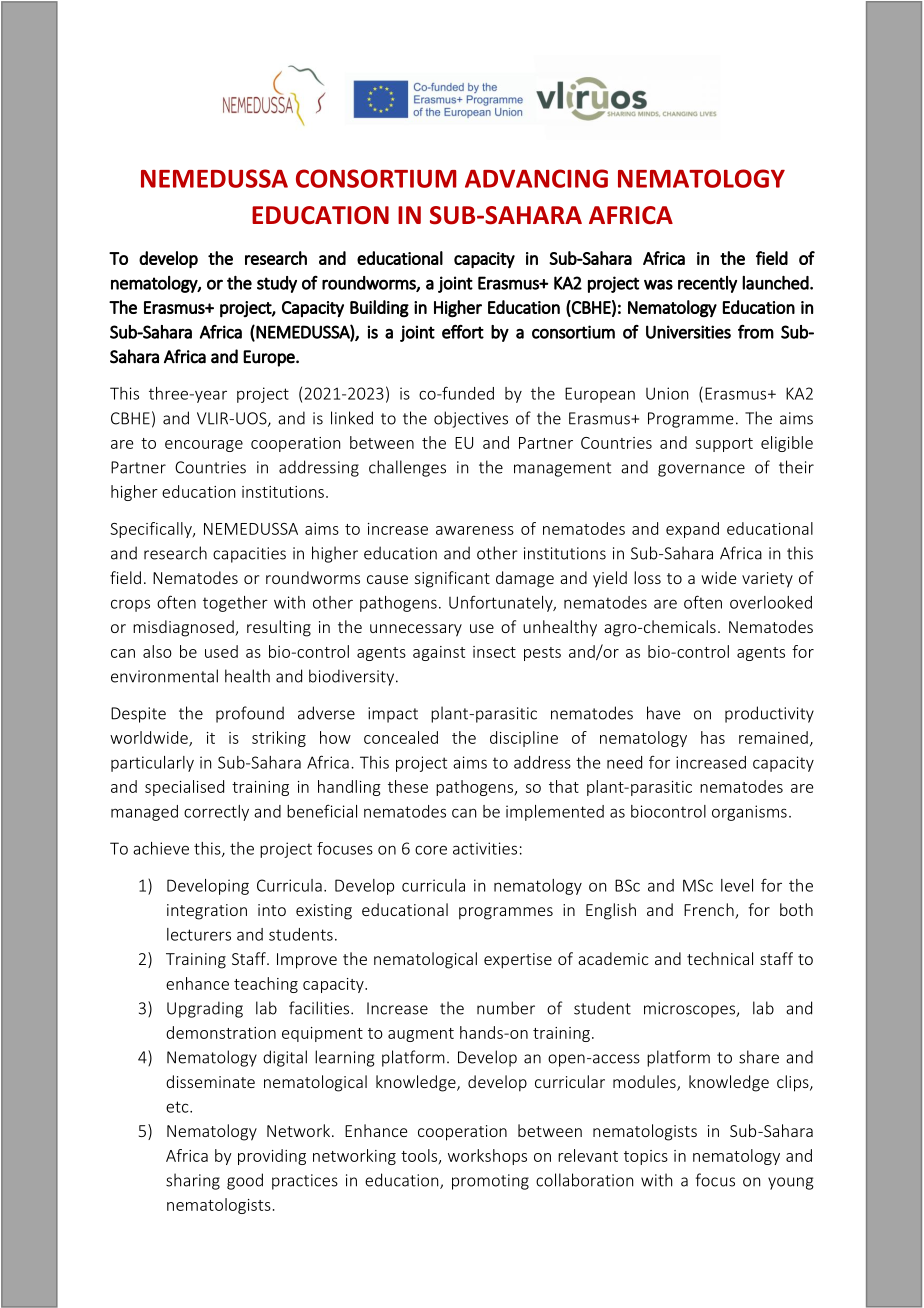  What do you see at coordinates (646, 1157) in the document?
I see `topics` at bounding box center [646, 1157].
